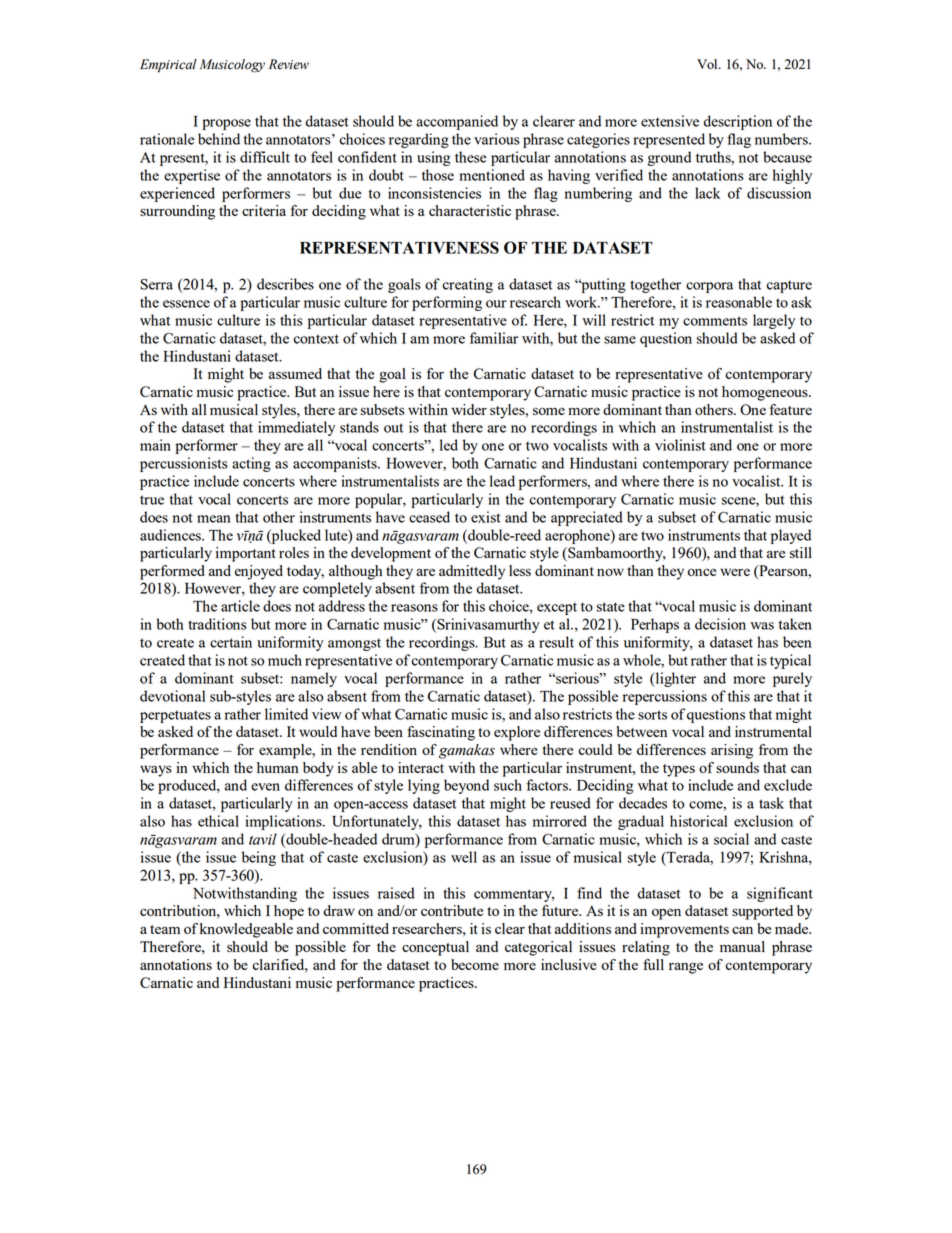 The height and width of the screenshot is (1233, 952). What do you see at coordinates (457, 122) in the screenshot?
I see `accompanied` at bounding box center [457, 122].
